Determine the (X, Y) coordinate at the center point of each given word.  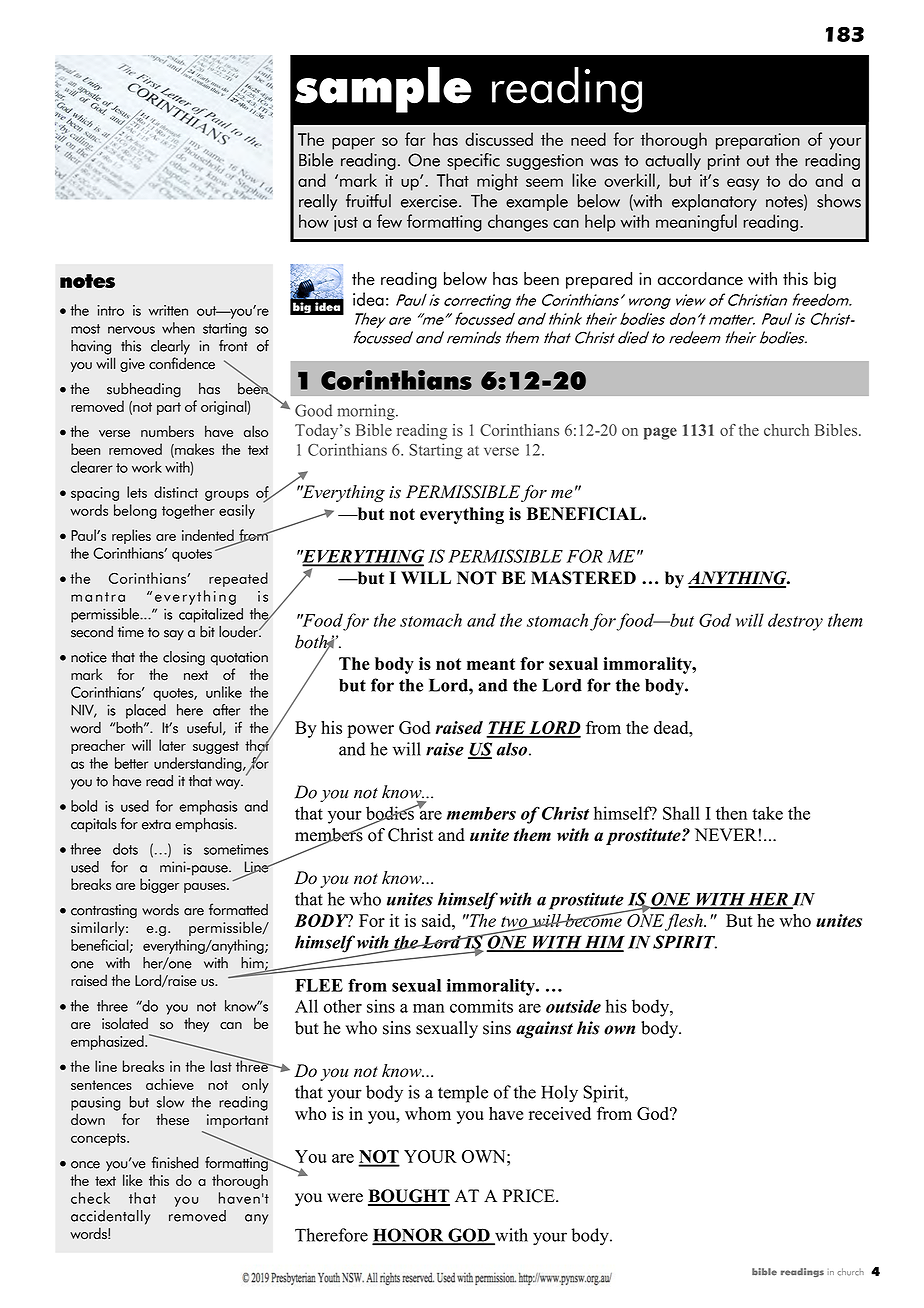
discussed (499, 139)
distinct (176, 492)
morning (367, 412)
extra (156, 824)
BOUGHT (409, 1197)
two (515, 922)
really (318, 202)
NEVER (726, 834)
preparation (758, 141)
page (660, 433)
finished (175, 1162)
